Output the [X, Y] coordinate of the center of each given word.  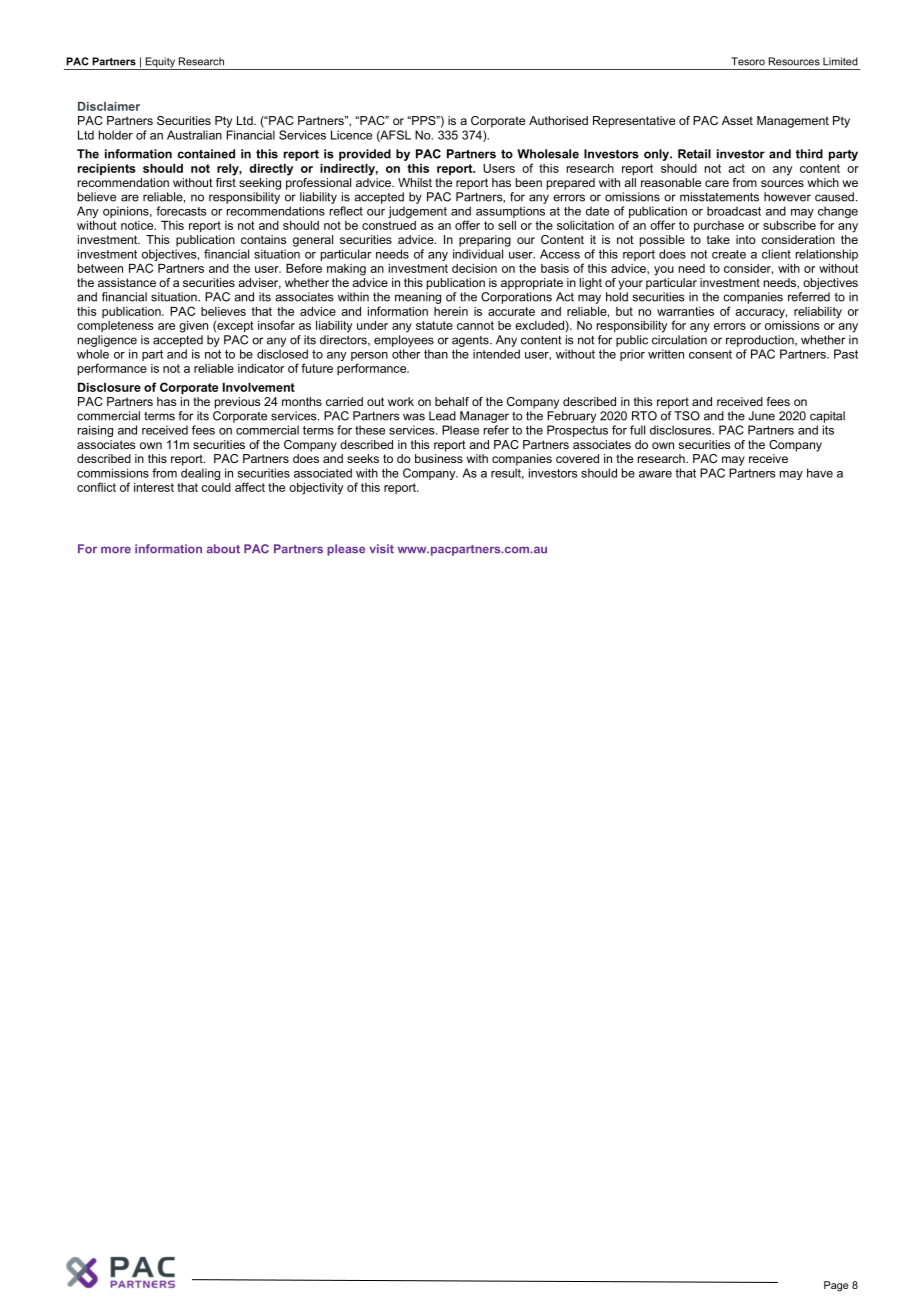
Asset [737, 120]
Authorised [558, 120]
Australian [194, 135]
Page [836, 1286]
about [223, 549]
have [820, 473]
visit [381, 549]
